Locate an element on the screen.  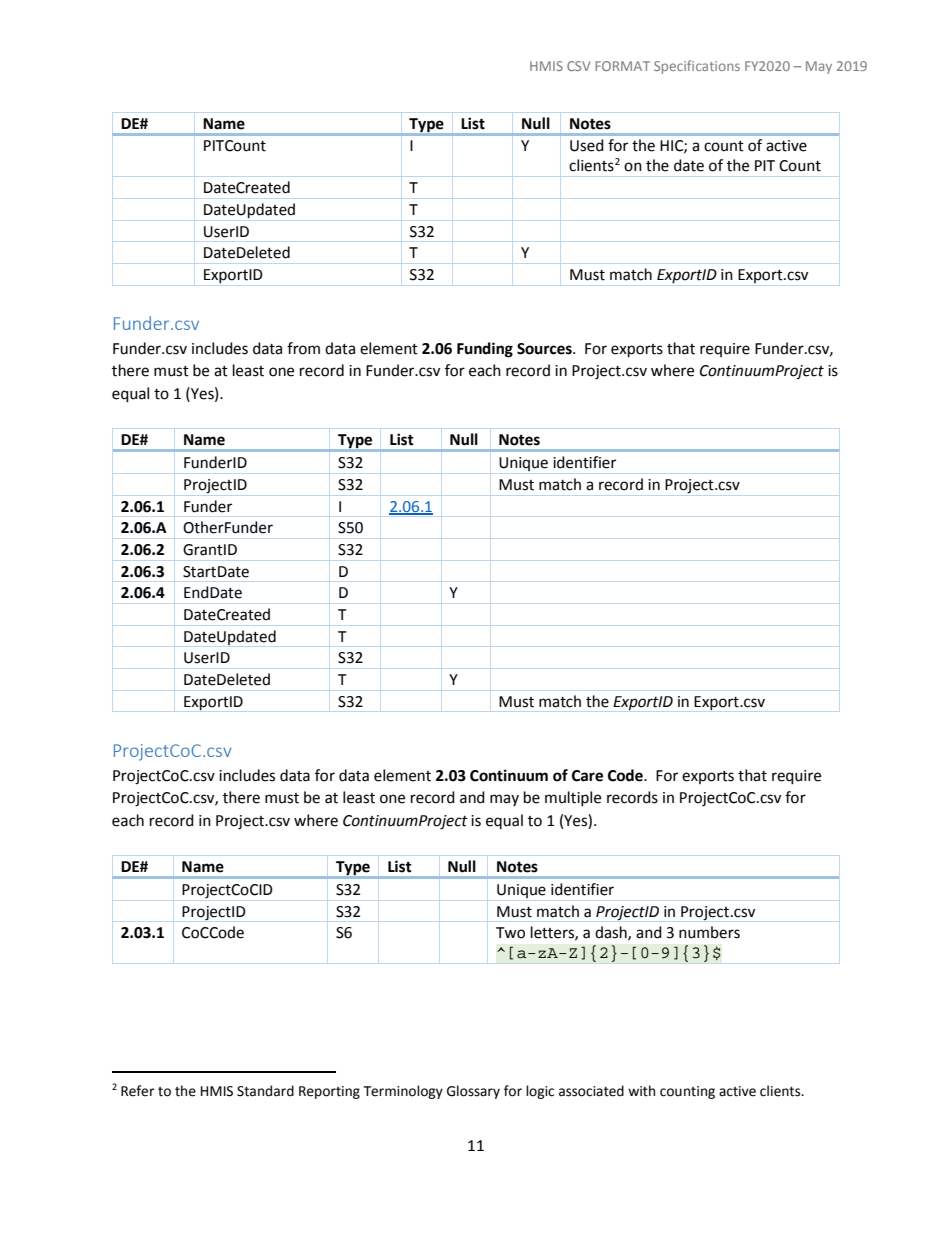
Terminology is located at coordinates (403, 1092).
